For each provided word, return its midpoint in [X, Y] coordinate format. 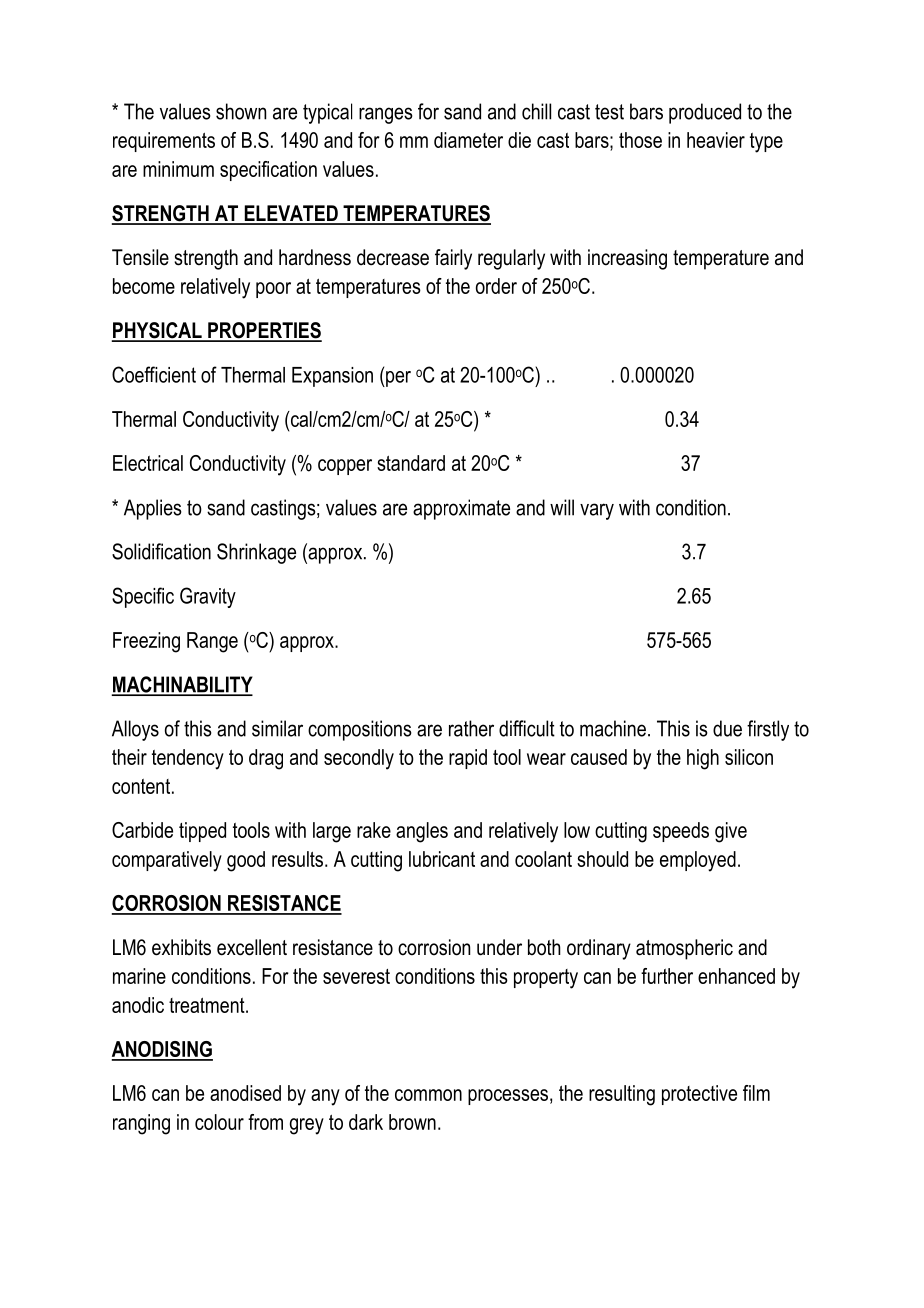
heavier [716, 140]
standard [411, 463]
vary [597, 511]
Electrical [148, 463]
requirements [164, 142]
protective [699, 1095]
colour [219, 1122]
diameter [468, 140]
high [703, 759]
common [428, 1095]
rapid [468, 759]
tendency [188, 759]
